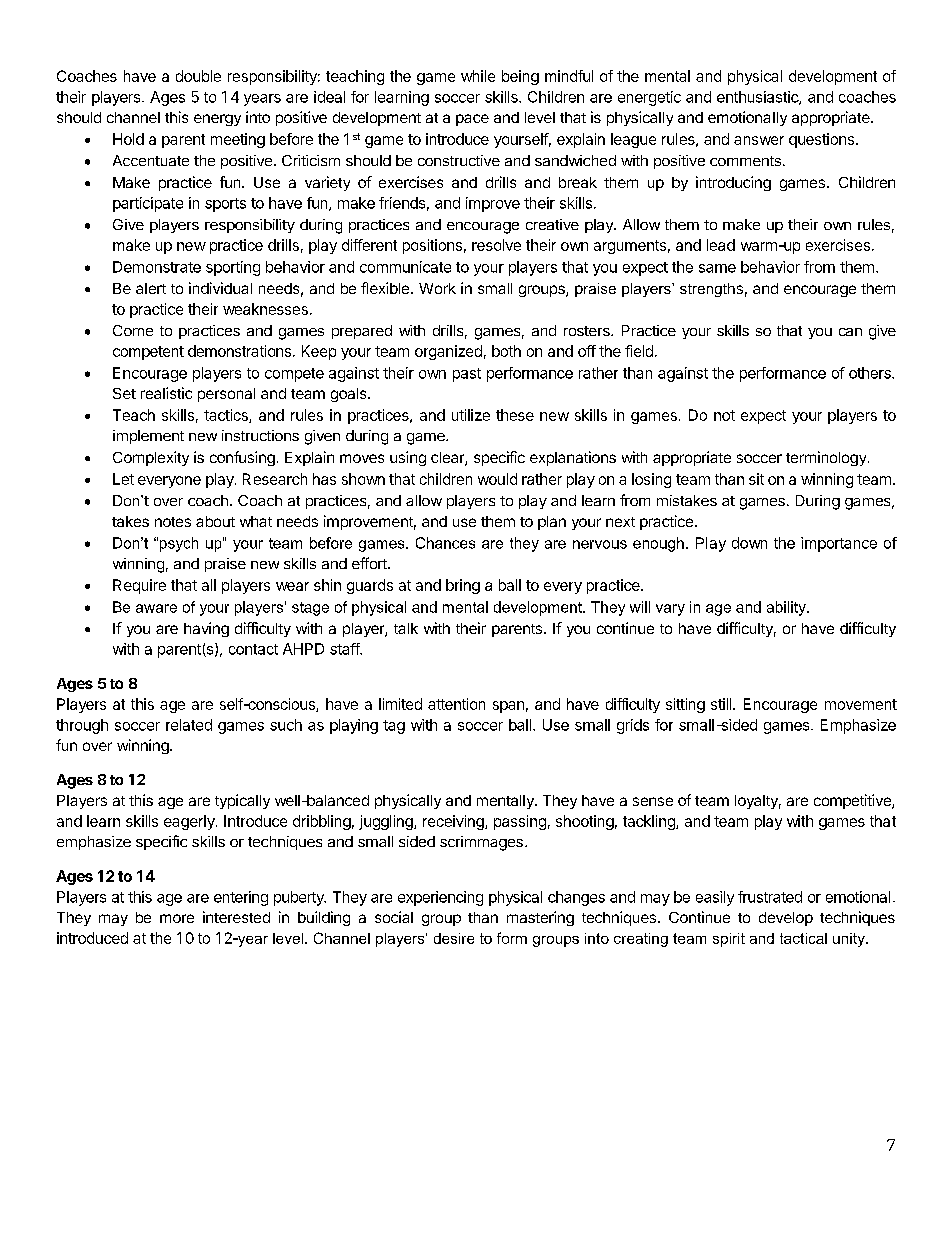  I want to click on answer, so click(759, 140).
